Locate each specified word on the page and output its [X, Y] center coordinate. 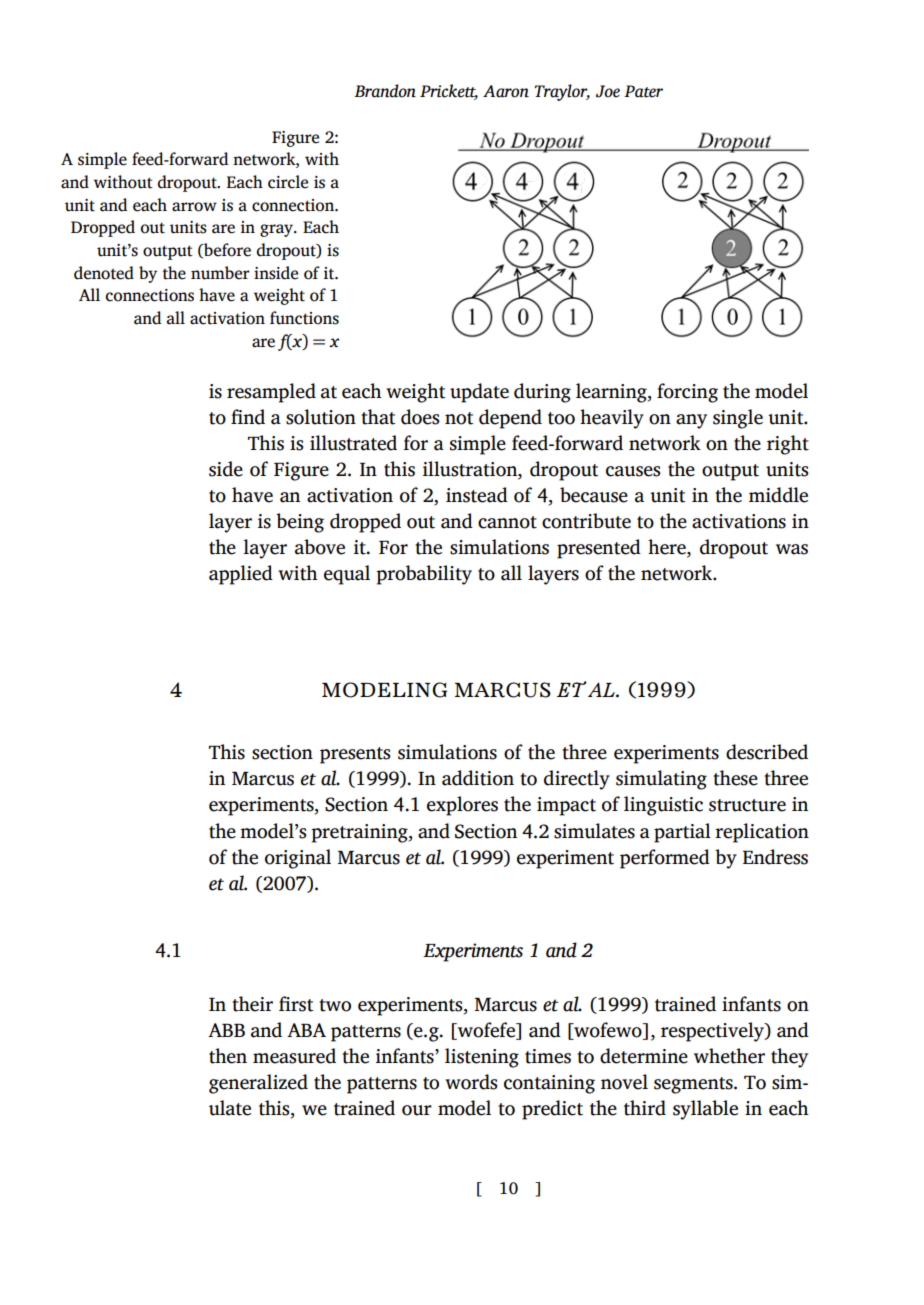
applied [241, 575]
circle [288, 182]
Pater [643, 91]
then [228, 1056]
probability [424, 575]
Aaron [506, 91]
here [668, 548]
